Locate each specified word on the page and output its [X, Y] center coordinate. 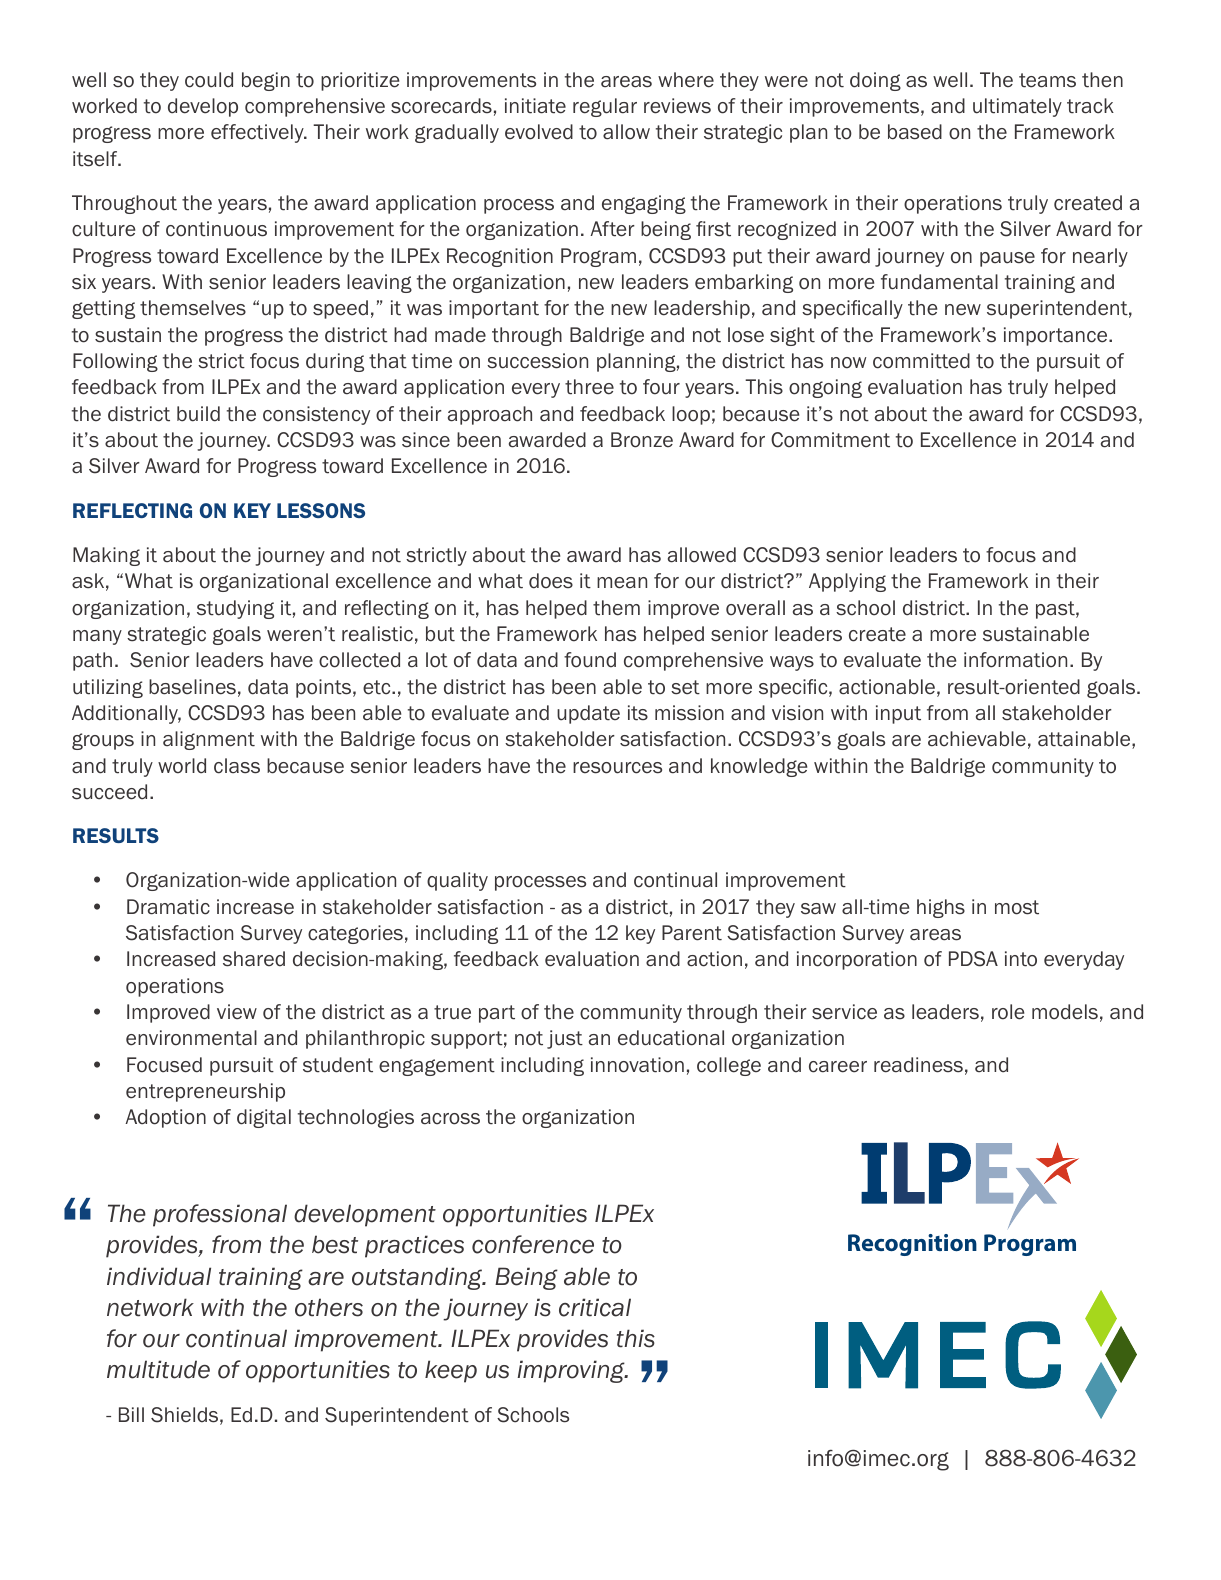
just [565, 1039]
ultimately [1017, 107]
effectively [258, 133]
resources [617, 768]
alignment [209, 740]
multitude [158, 1369]
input [898, 714]
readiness [918, 1065]
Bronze [642, 440]
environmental [191, 1038]
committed [921, 361]
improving [572, 1371]
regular [605, 107]
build [198, 414]
